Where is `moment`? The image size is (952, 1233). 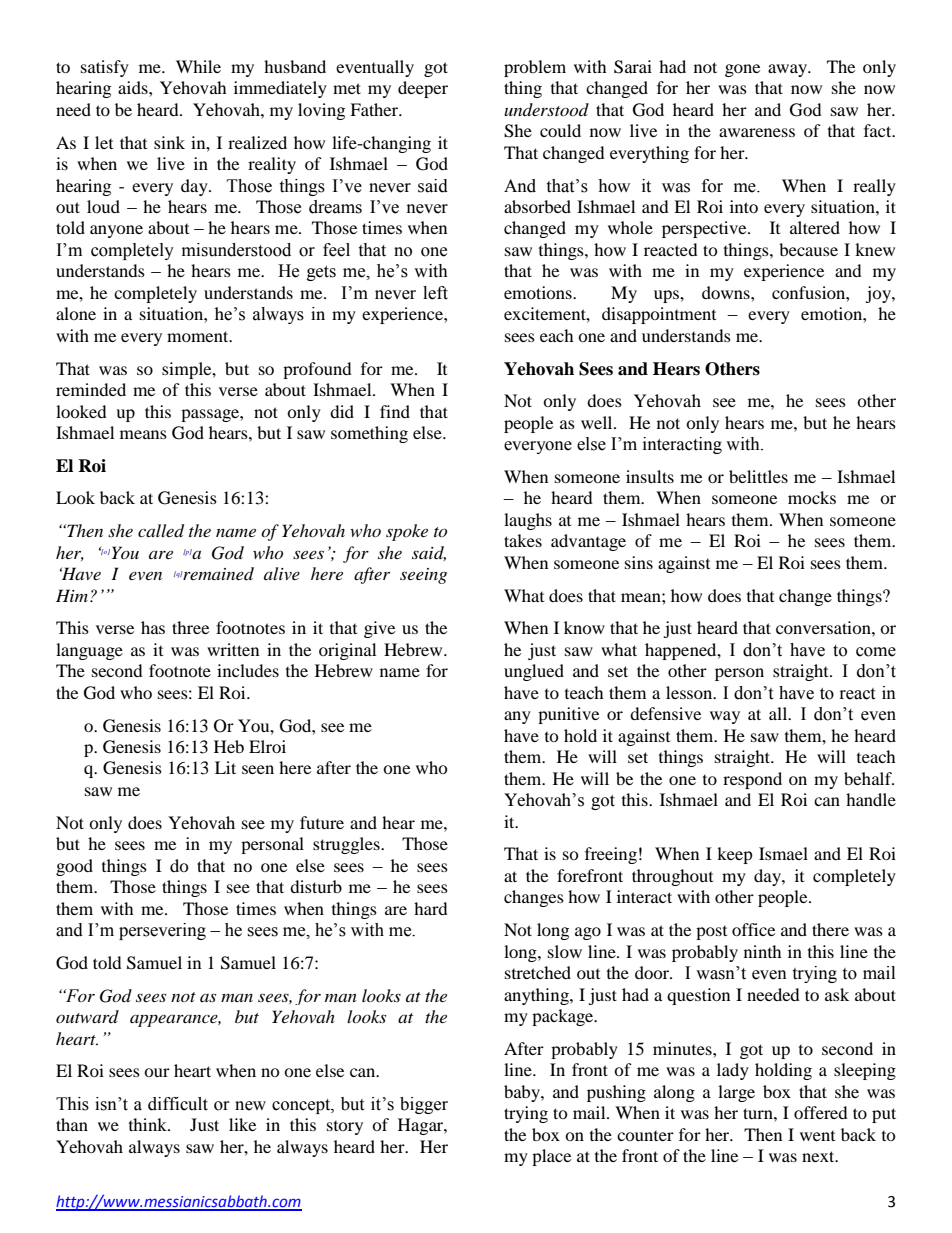 moment is located at coordinates (199, 336).
